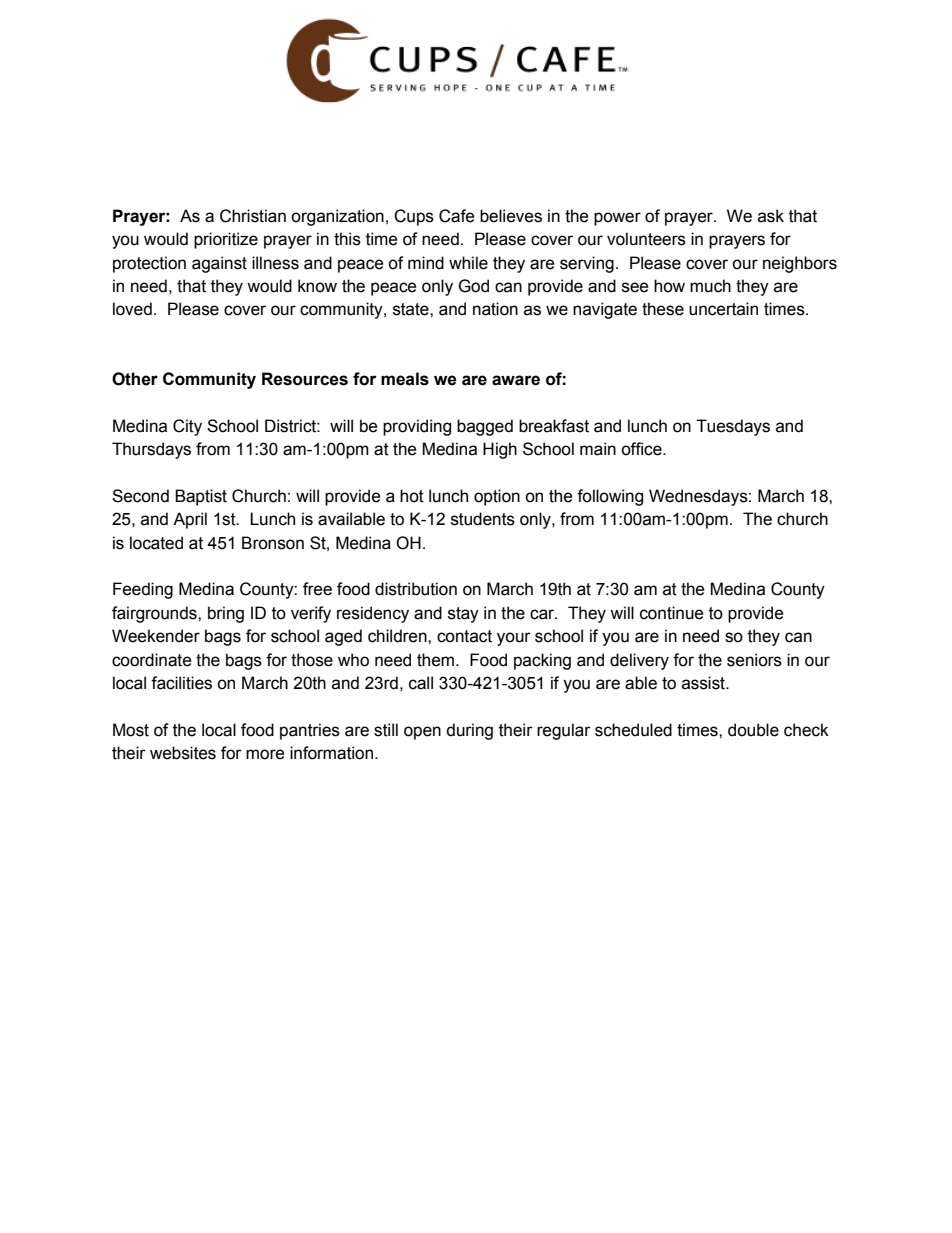 The image size is (952, 1233). Describe the element at coordinates (753, 730) in the screenshot. I see `double` at that location.
